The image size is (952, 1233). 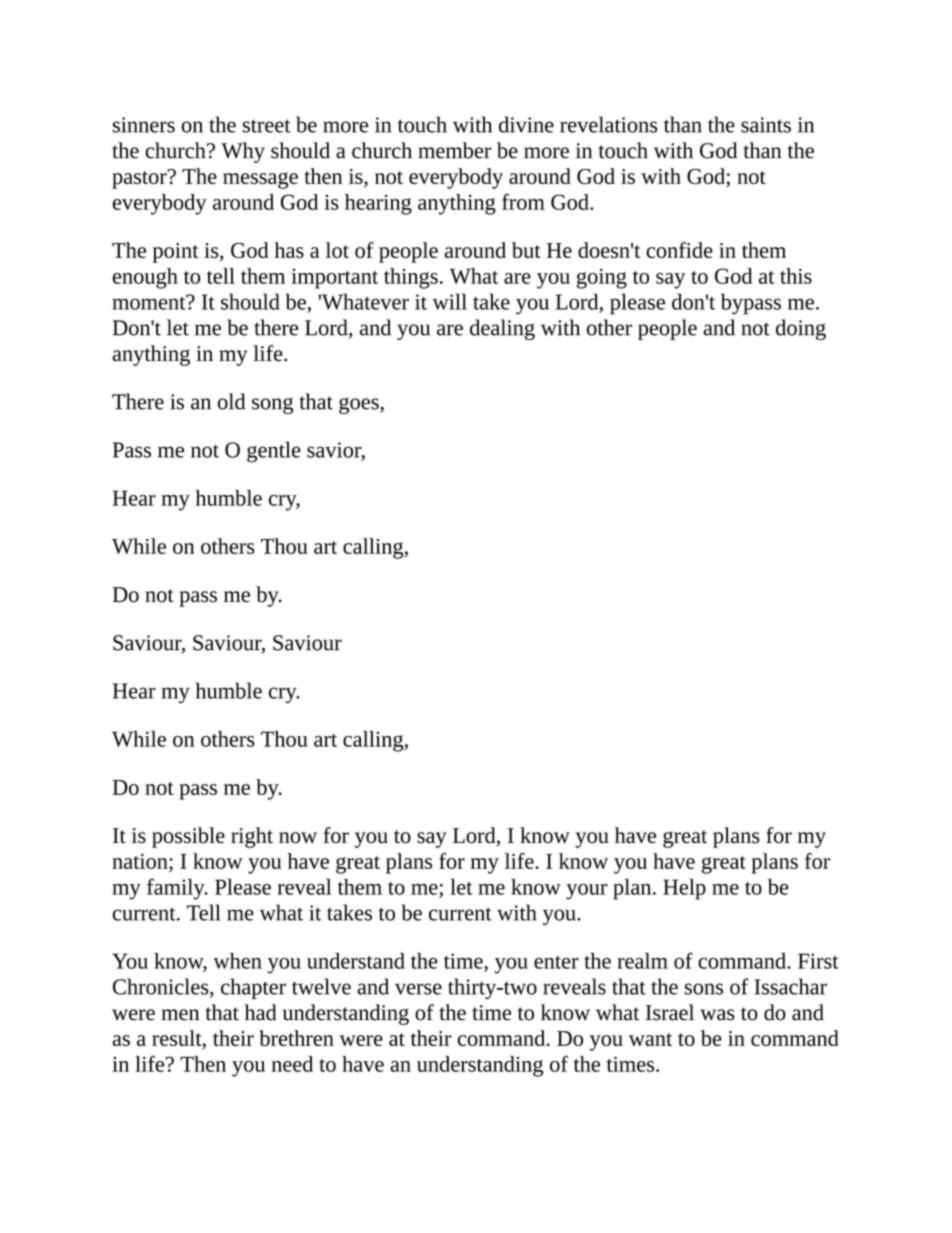 What do you see at coordinates (717, 1015) in the image?
I see `was` at bounding box center [717, 1015].
